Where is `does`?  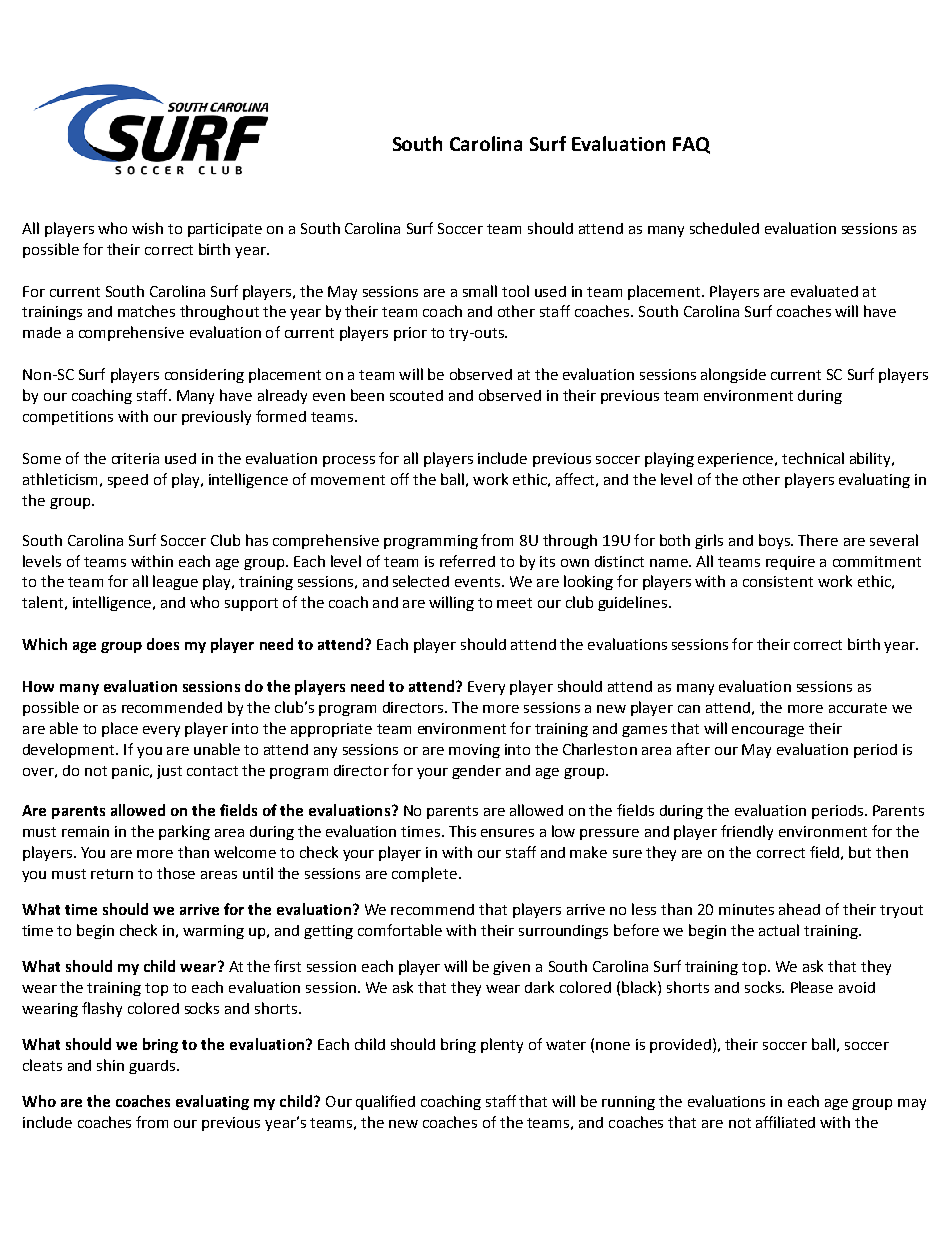
does is located at coordinates (163, 644).
